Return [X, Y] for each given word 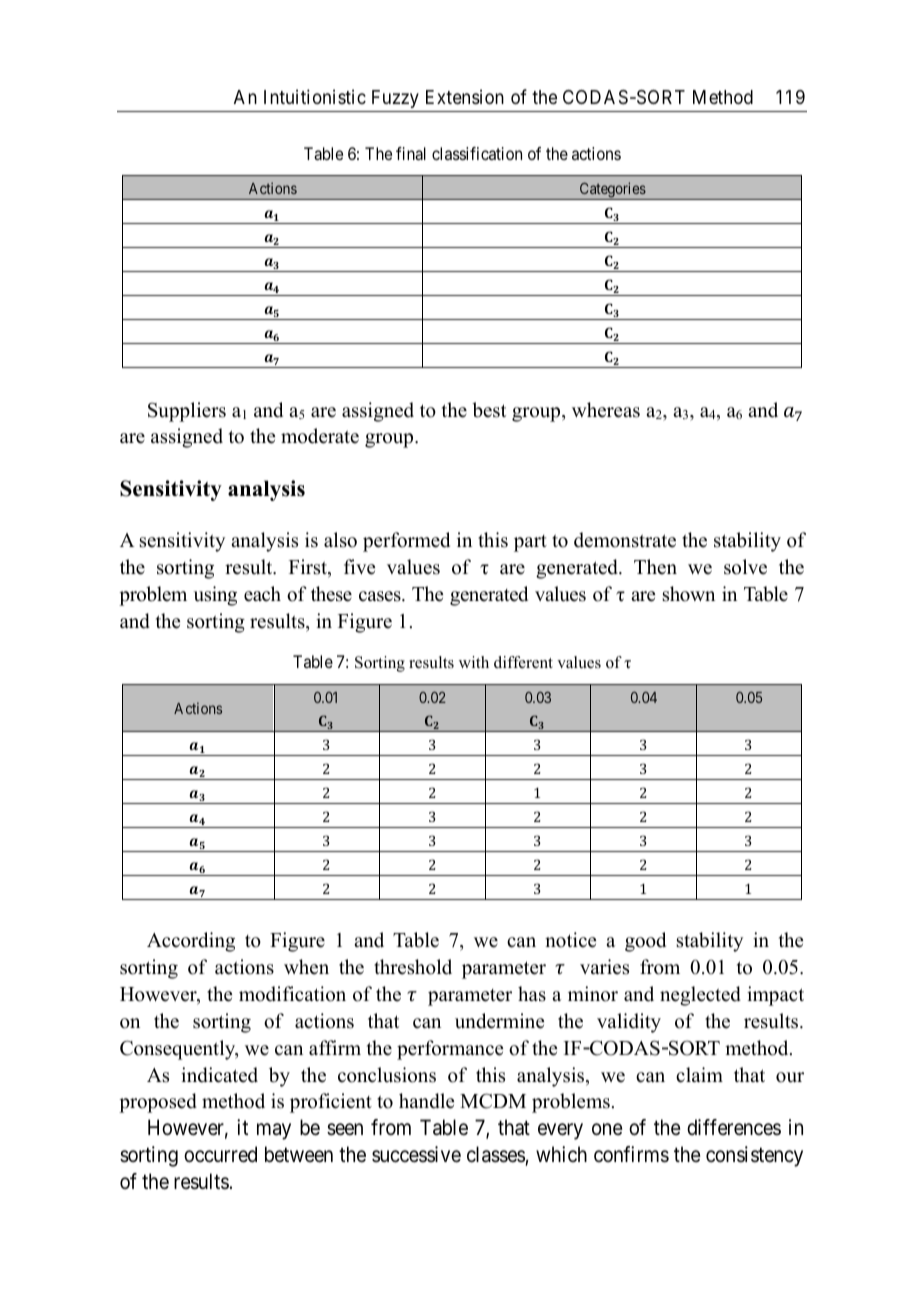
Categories [612, 191]
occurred [220, 1154]
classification [477, 153]
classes [496, 1154]
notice [570, 940]
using [215, 596]
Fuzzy [395, 99]
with [474, 662]
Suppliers [187, 412]
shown [689, 594]
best [489, 410]
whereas [606, 410]
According [191, 942]
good [645, 942]
